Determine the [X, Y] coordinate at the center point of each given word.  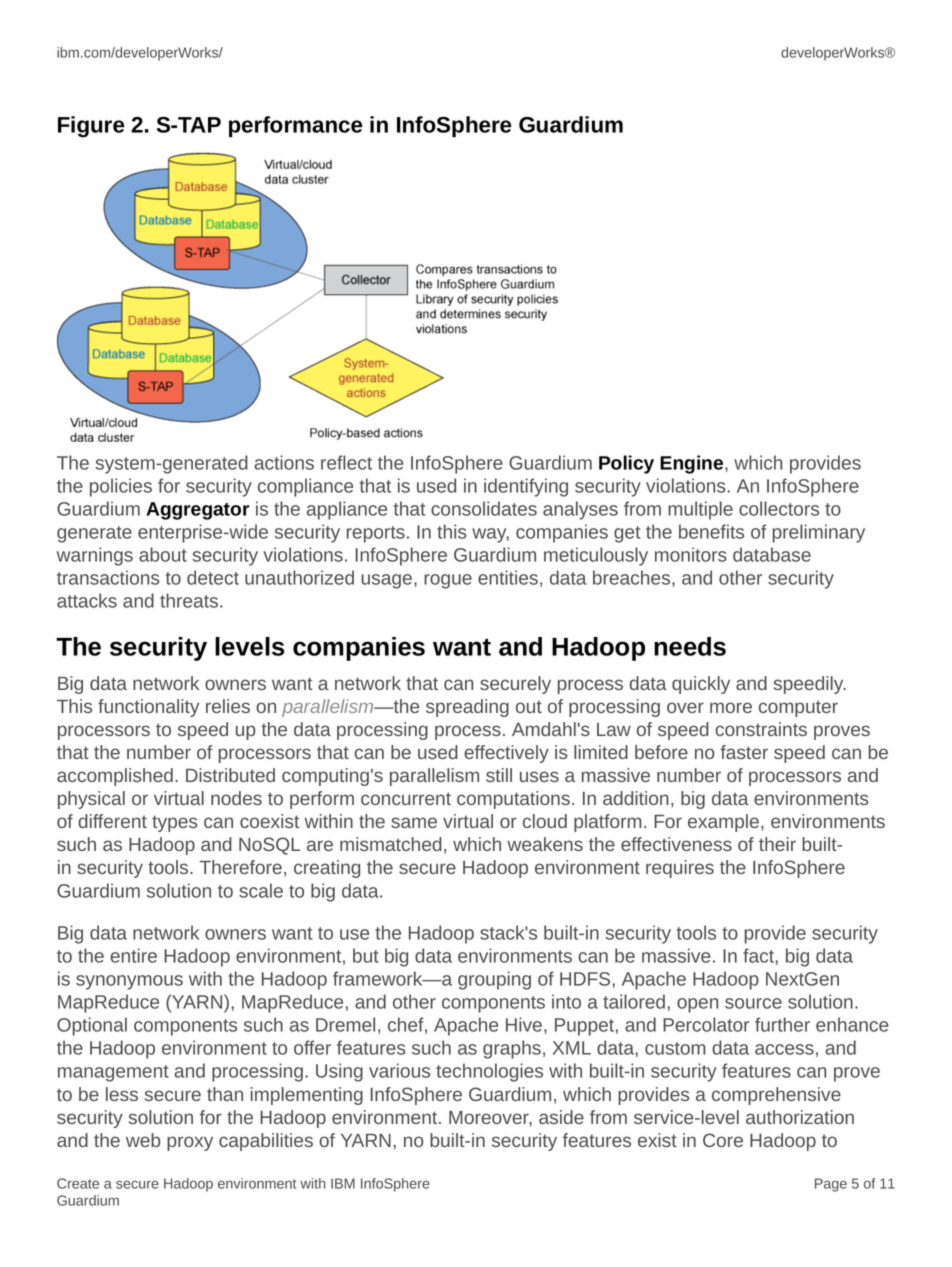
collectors [779, 508]
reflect [346, 462]
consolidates [484, 508]
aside [561, 1117]
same [414, 822]
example [723, 823]
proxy [190, 1143]
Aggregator [198, 511]
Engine [693, 464]
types [174, 823]
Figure [91, 127]
